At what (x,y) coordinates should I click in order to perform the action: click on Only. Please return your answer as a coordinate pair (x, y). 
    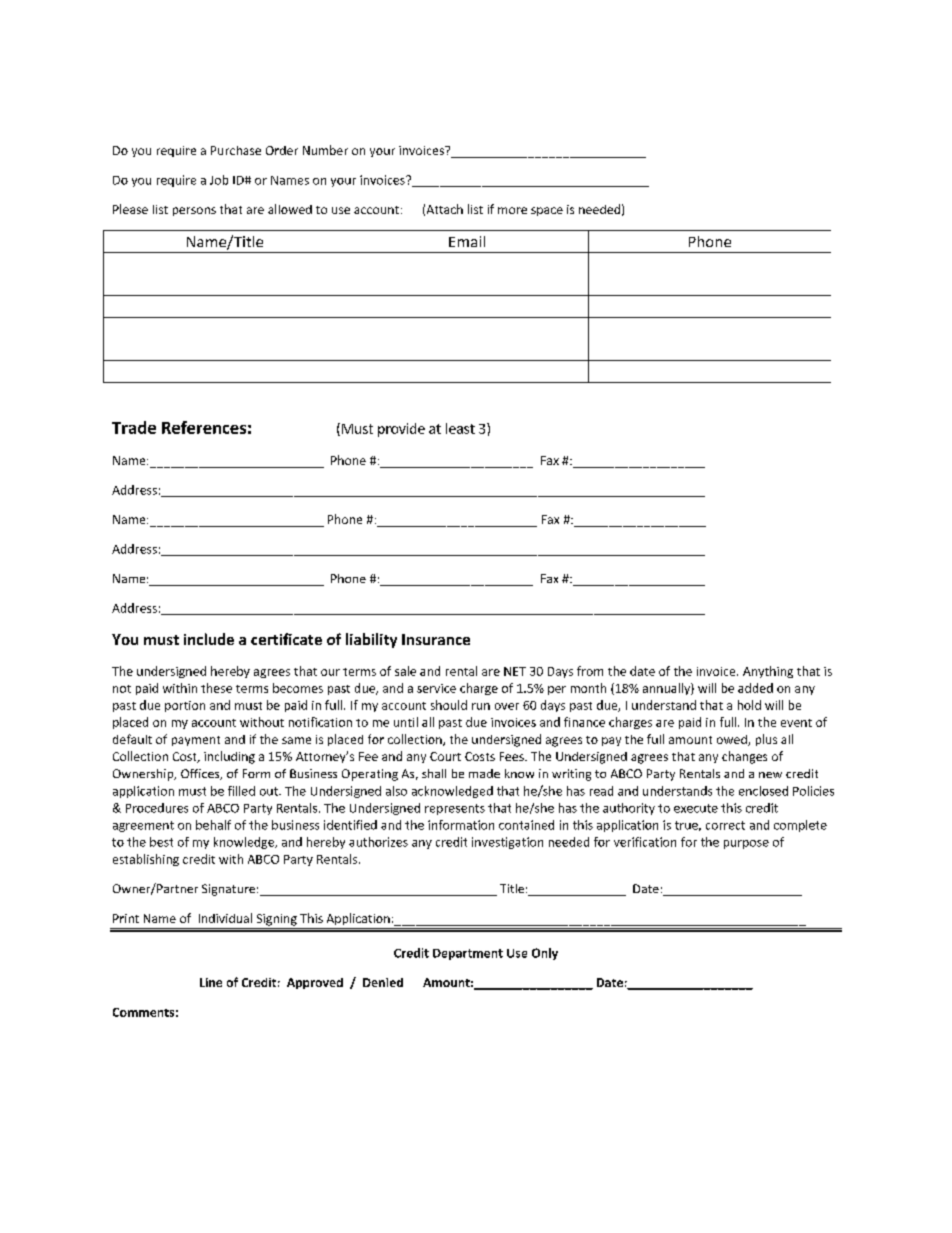
    Looking at the image, I should click on (545, 954).
